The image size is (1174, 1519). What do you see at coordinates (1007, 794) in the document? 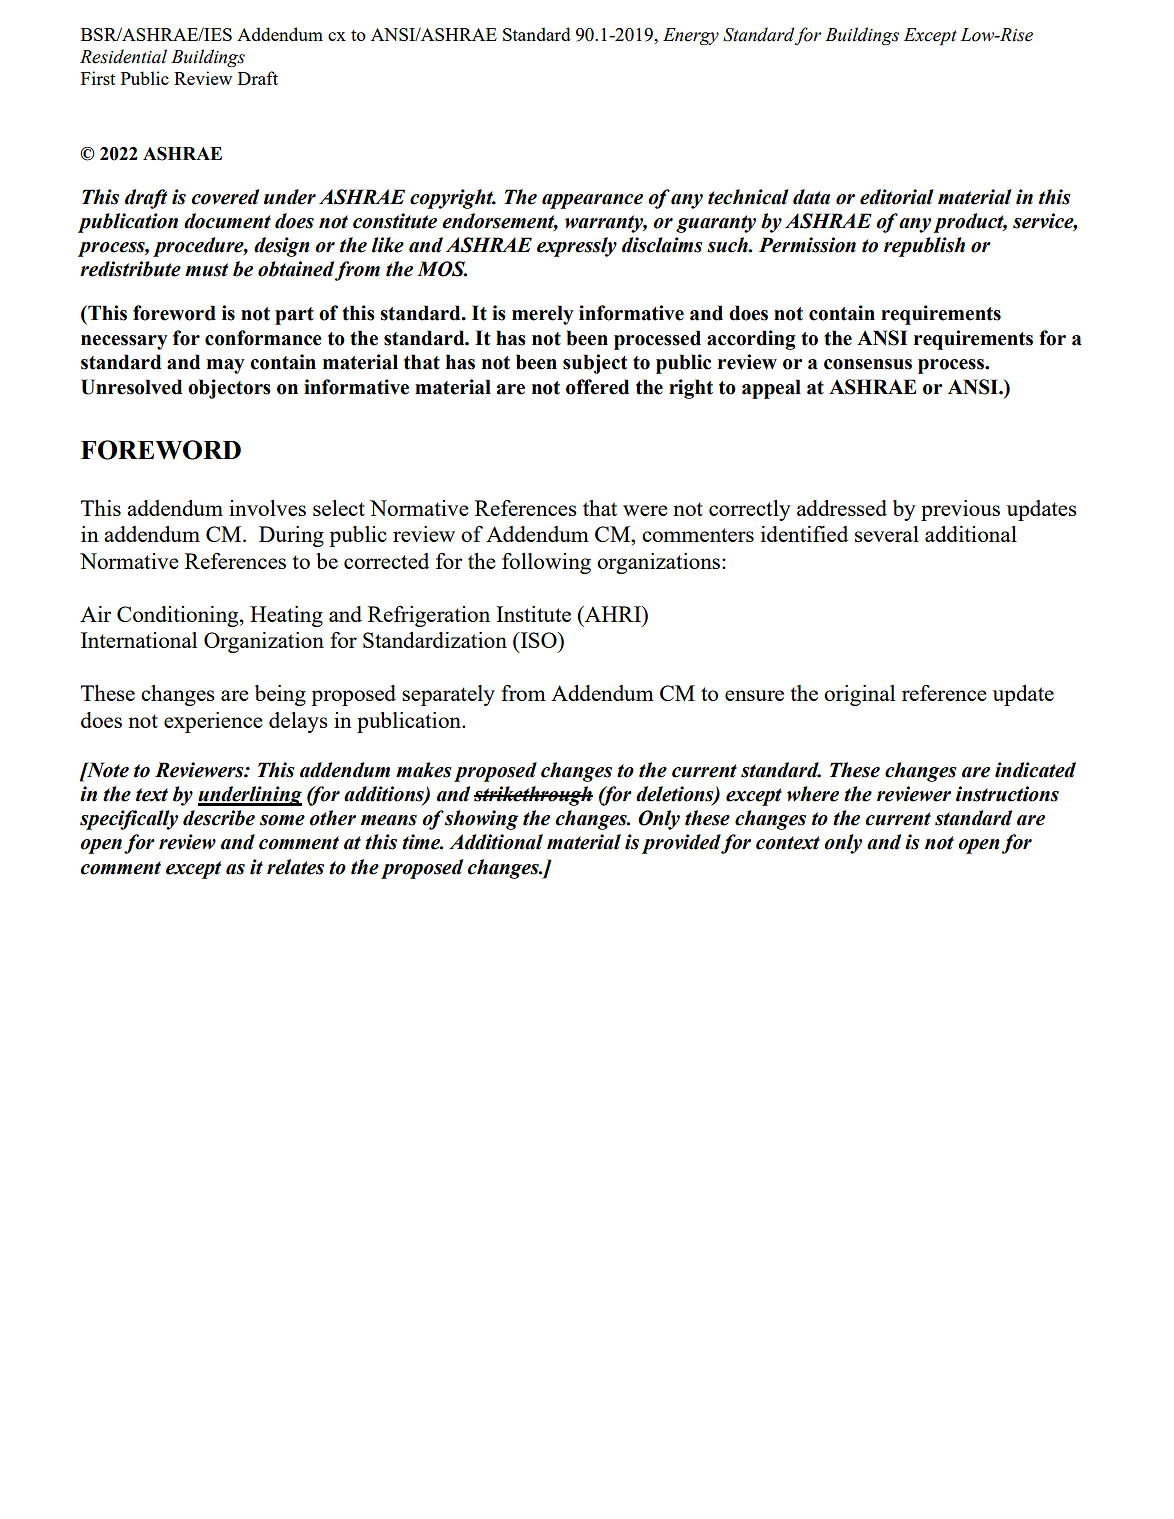
I see `instructions` at bounding box center [1007, 794].
